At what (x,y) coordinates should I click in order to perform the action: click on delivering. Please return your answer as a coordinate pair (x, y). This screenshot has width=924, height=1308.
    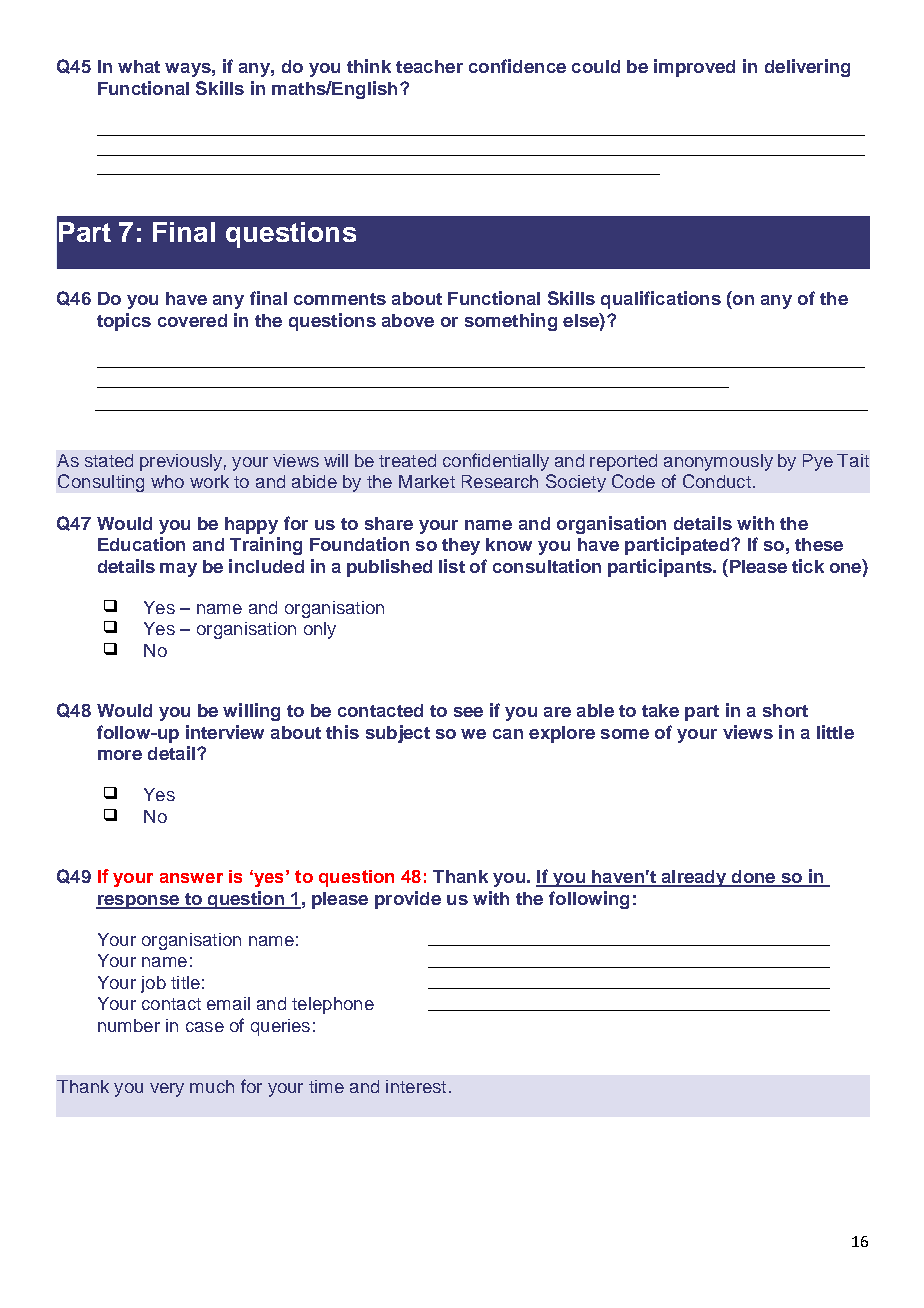
    Looking at the image, I should click on (807, 68).
